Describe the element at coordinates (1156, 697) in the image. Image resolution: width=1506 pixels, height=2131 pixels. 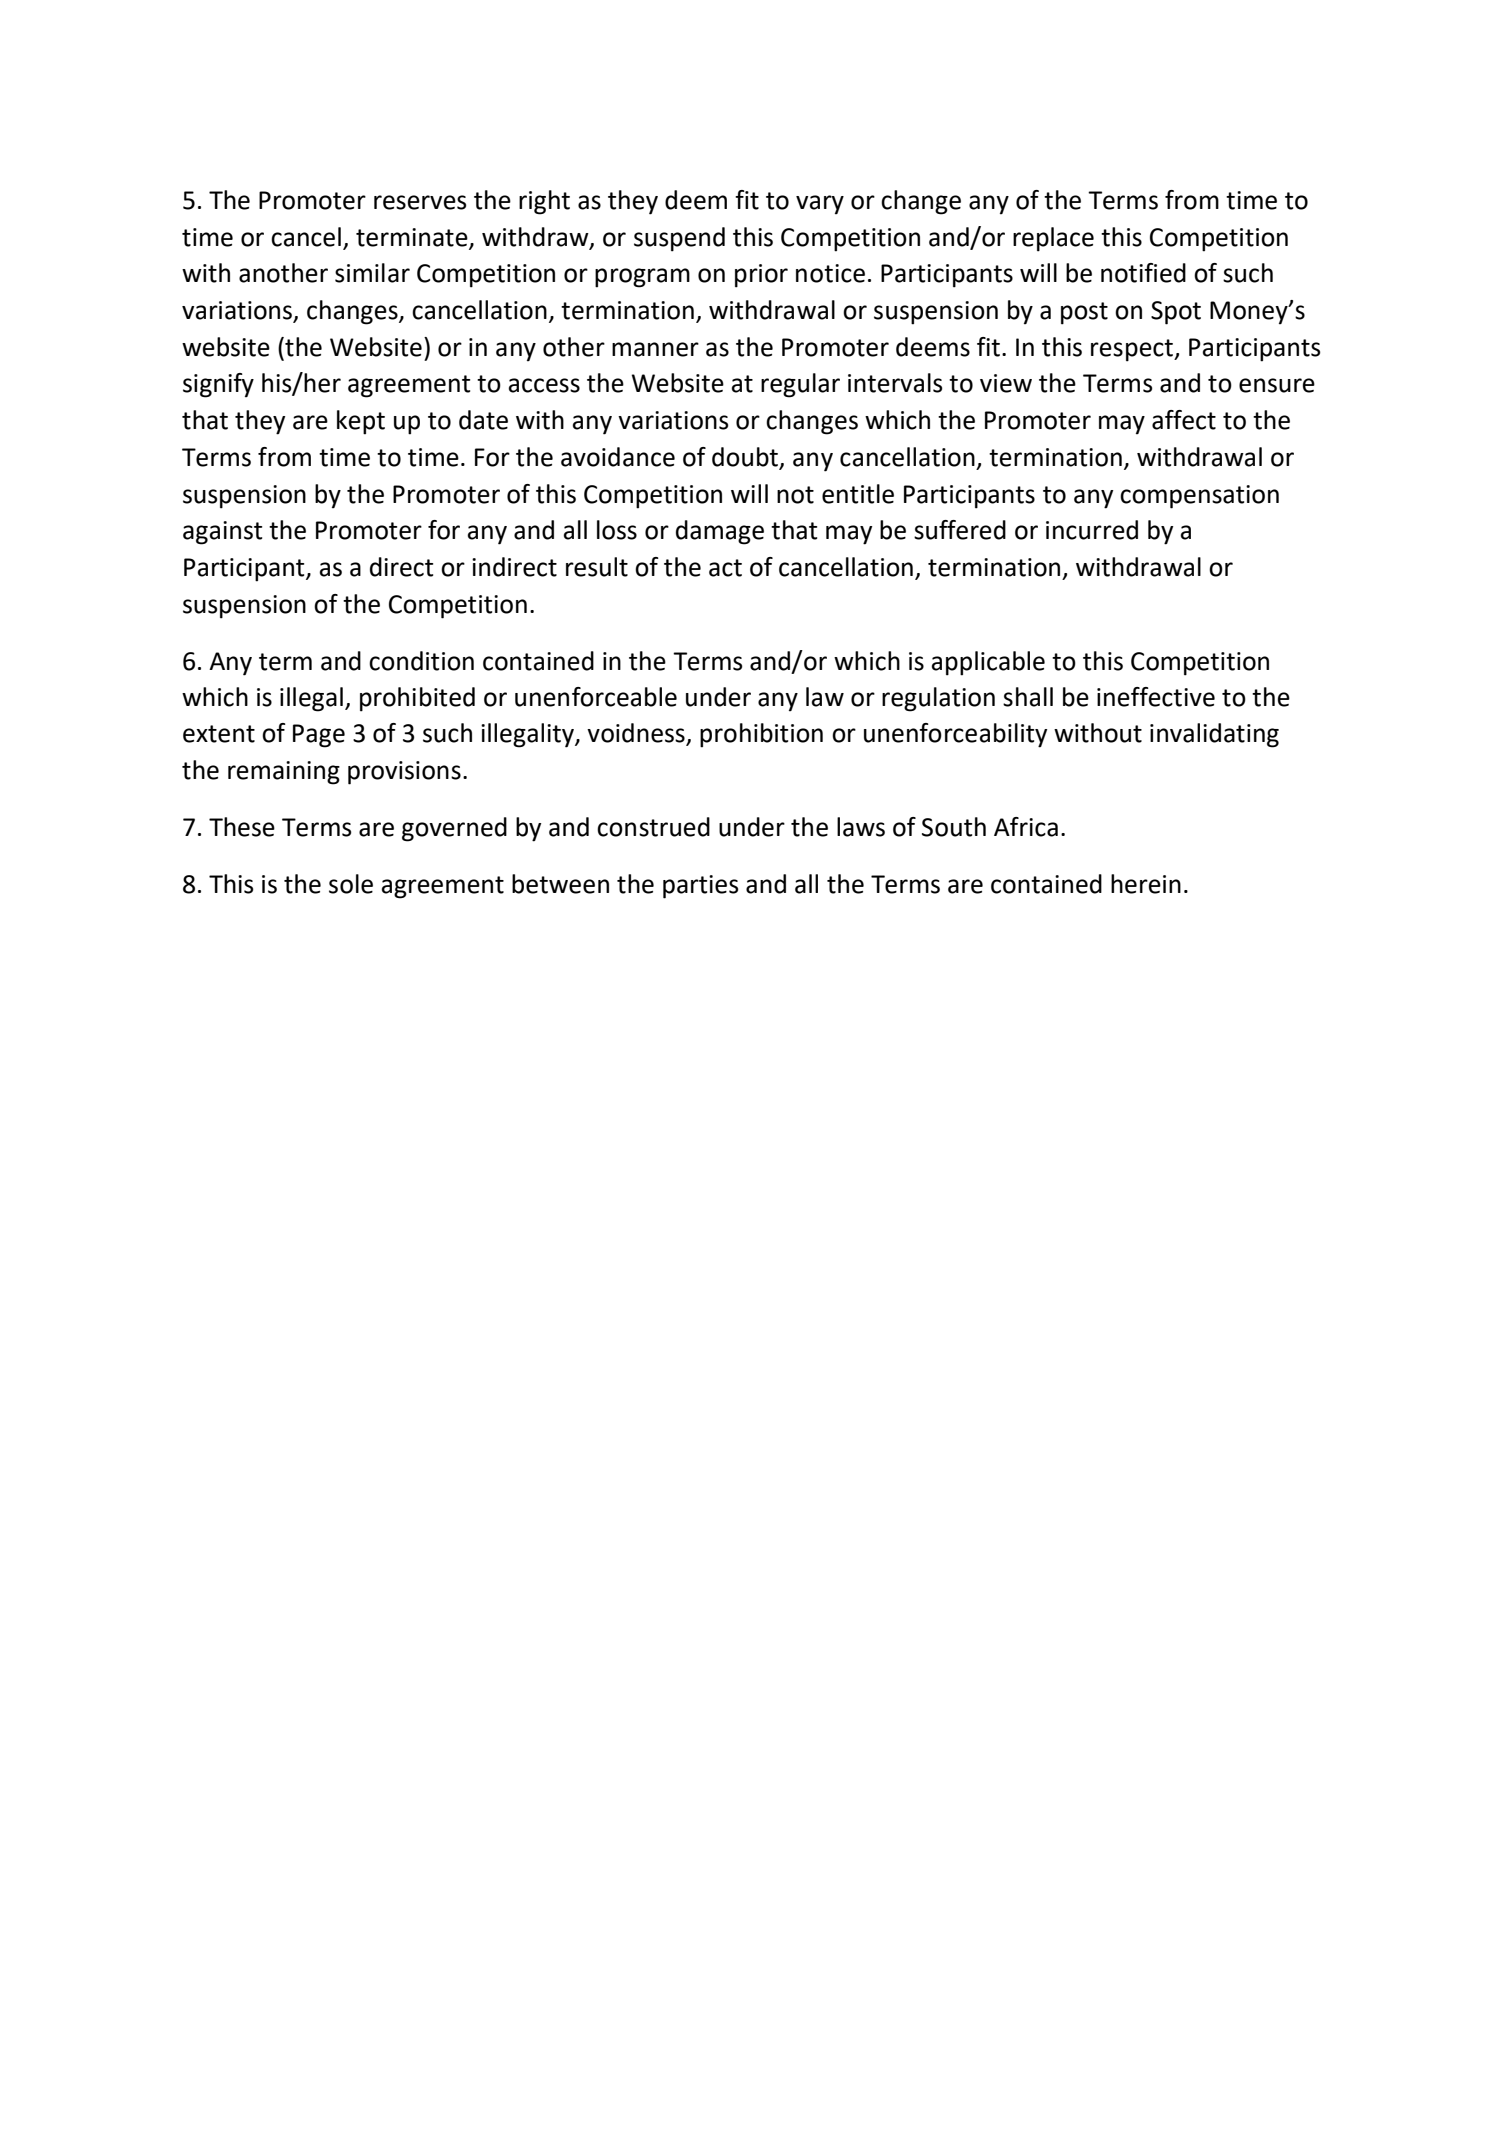
I see `ineffective` at that location.
